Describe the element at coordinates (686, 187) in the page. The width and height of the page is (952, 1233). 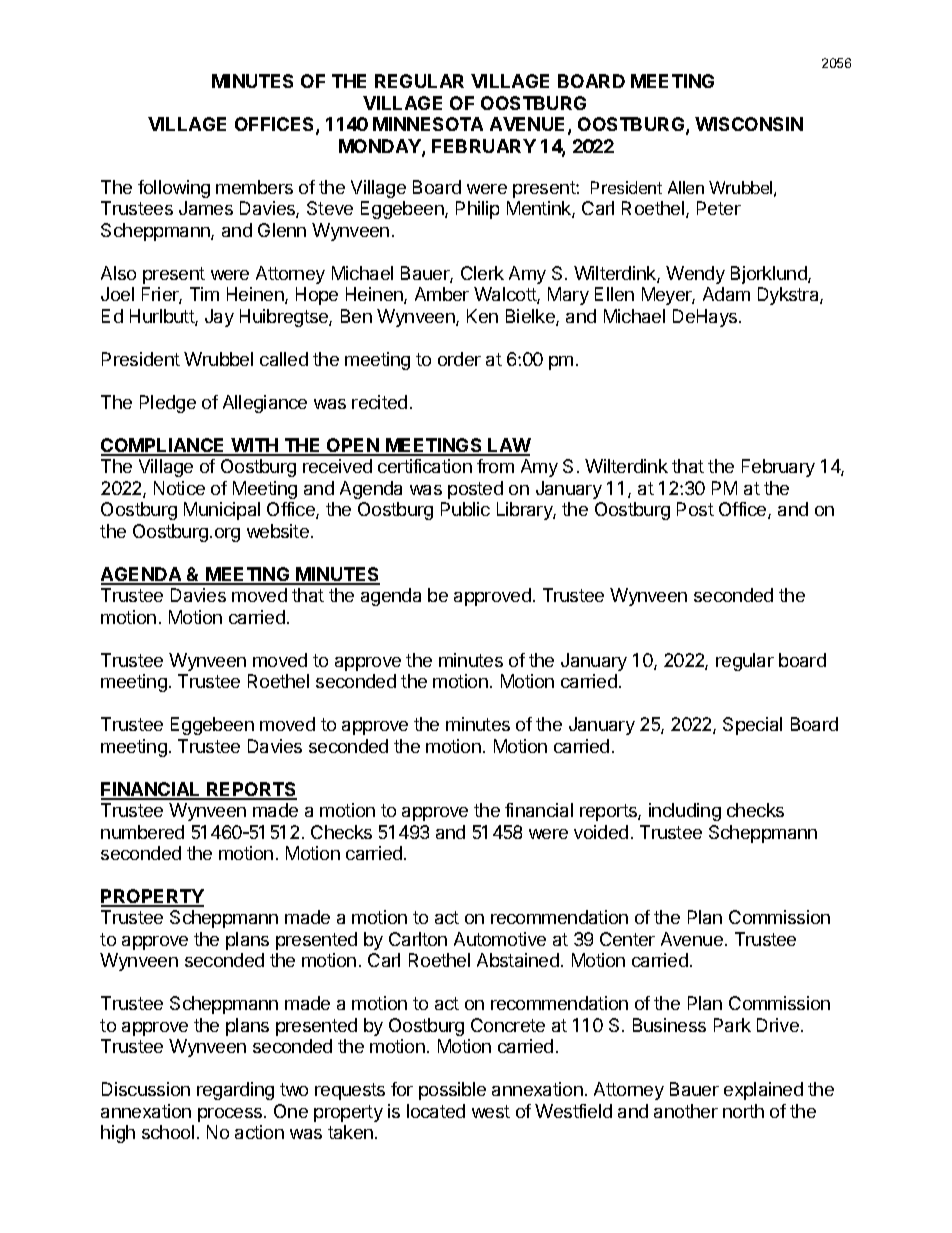
I see `Allen` at that location.
